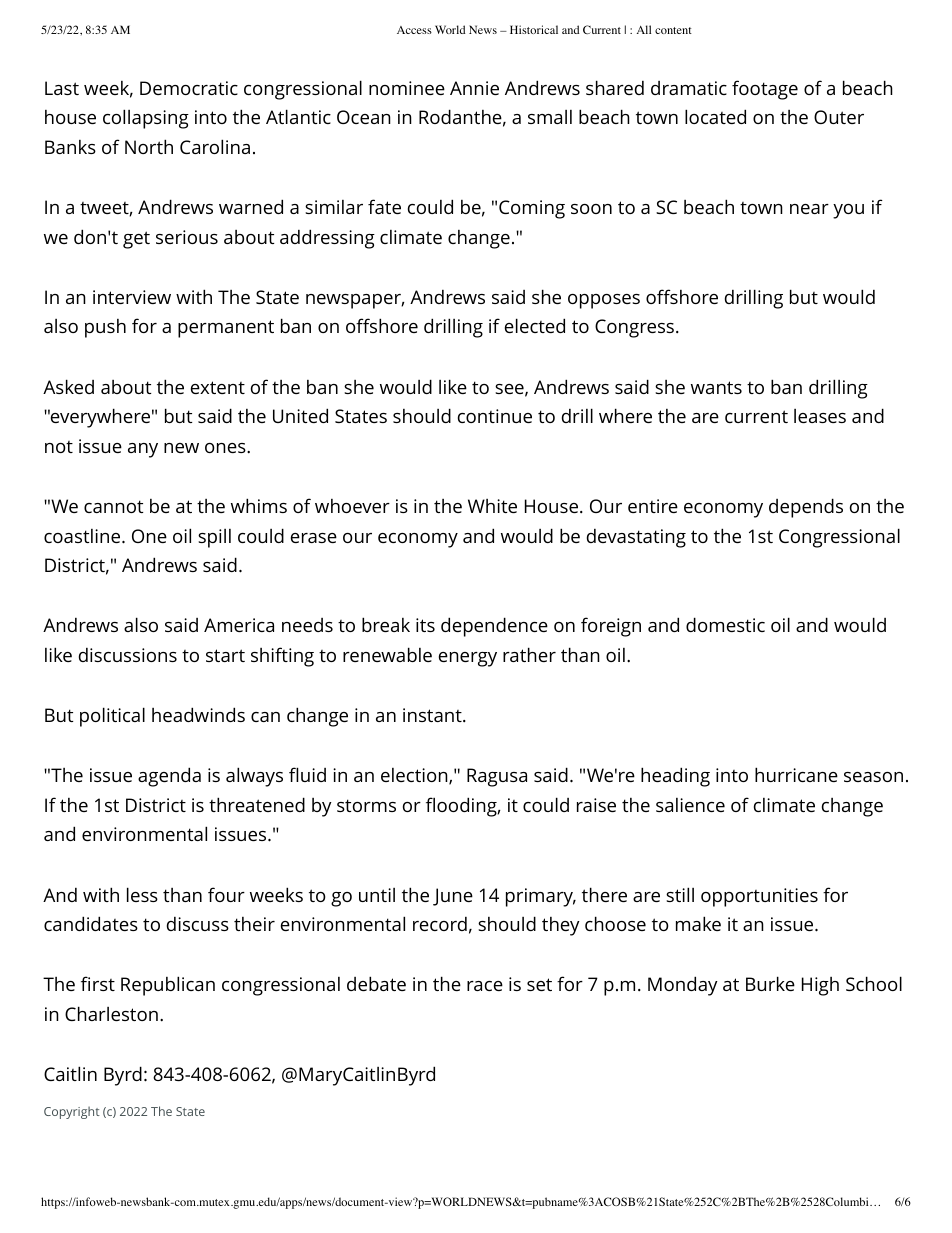 Image resolution: width=952 pixels, height=1233 pixels. What do you see at coordinates (820, 416) in the screenshot?
I see `leases` at bounding box center [820, 416].
